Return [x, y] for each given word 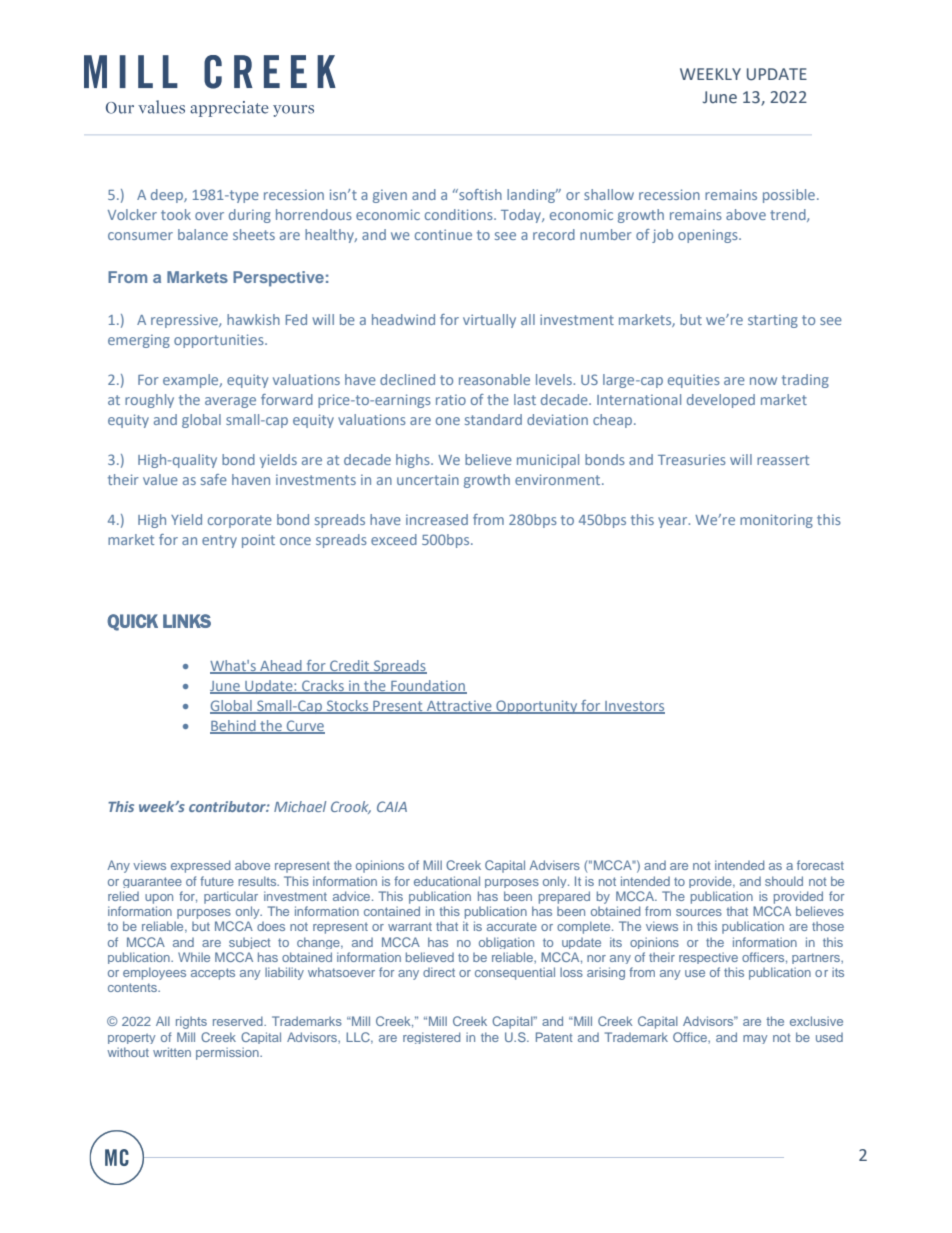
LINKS [187, 621]
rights [191, 1022]
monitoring [776, 521]
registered [431, 1038]
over [209, 216]
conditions [460, 214]
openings [709, 236]
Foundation [428, 686]
